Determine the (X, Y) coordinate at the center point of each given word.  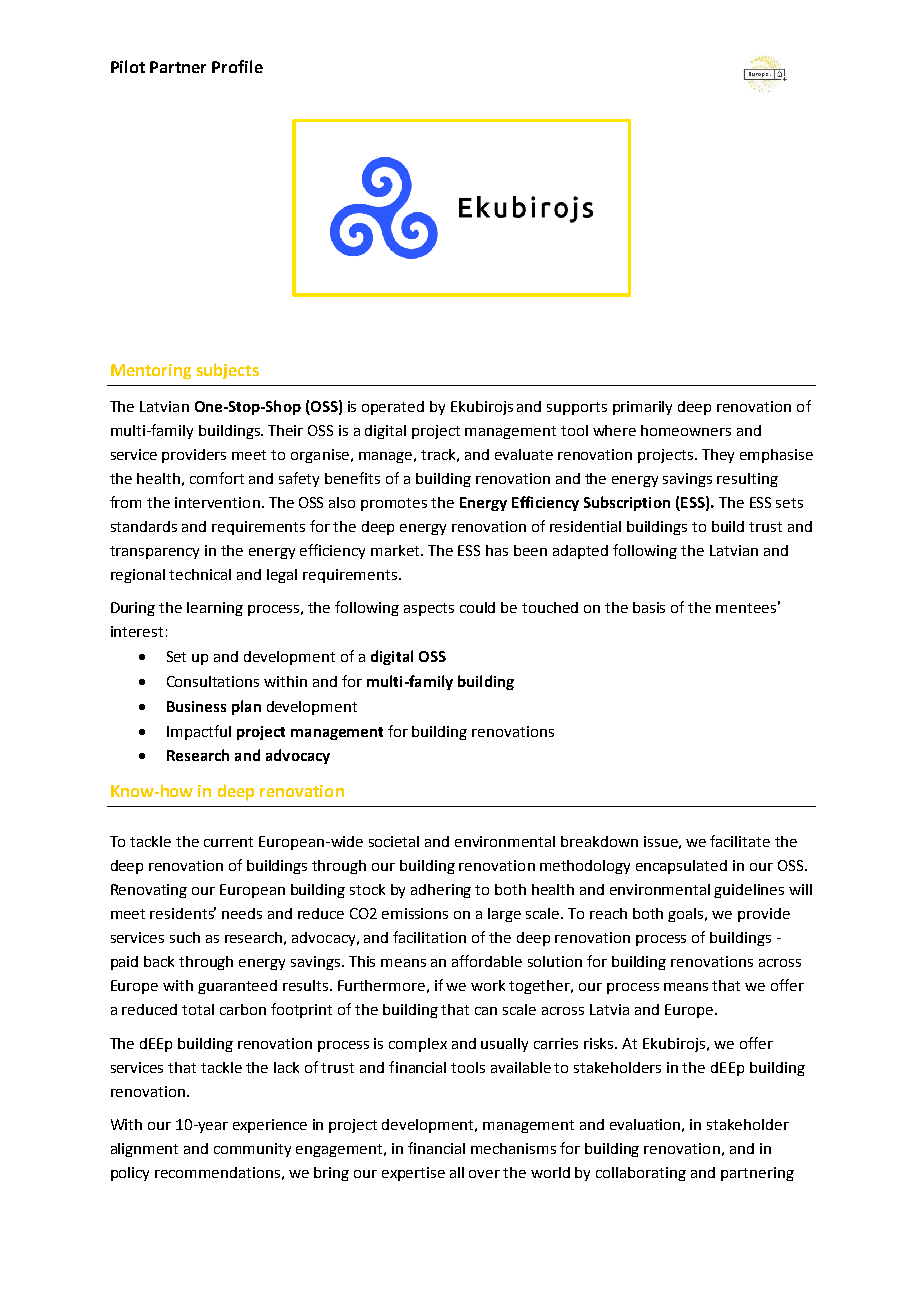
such (185, 937)
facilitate (740, 841)
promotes (394, 504)
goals (687, 915)
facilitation (429, 937)
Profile (237, 66)
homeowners (686, 430)
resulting (747, 480)
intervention (217, 502)
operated (393, 408)
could (477, 607)
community (252, 1150)
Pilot (128, 66)
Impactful (199, 732)
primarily (642, 408)
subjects (228, 371)
